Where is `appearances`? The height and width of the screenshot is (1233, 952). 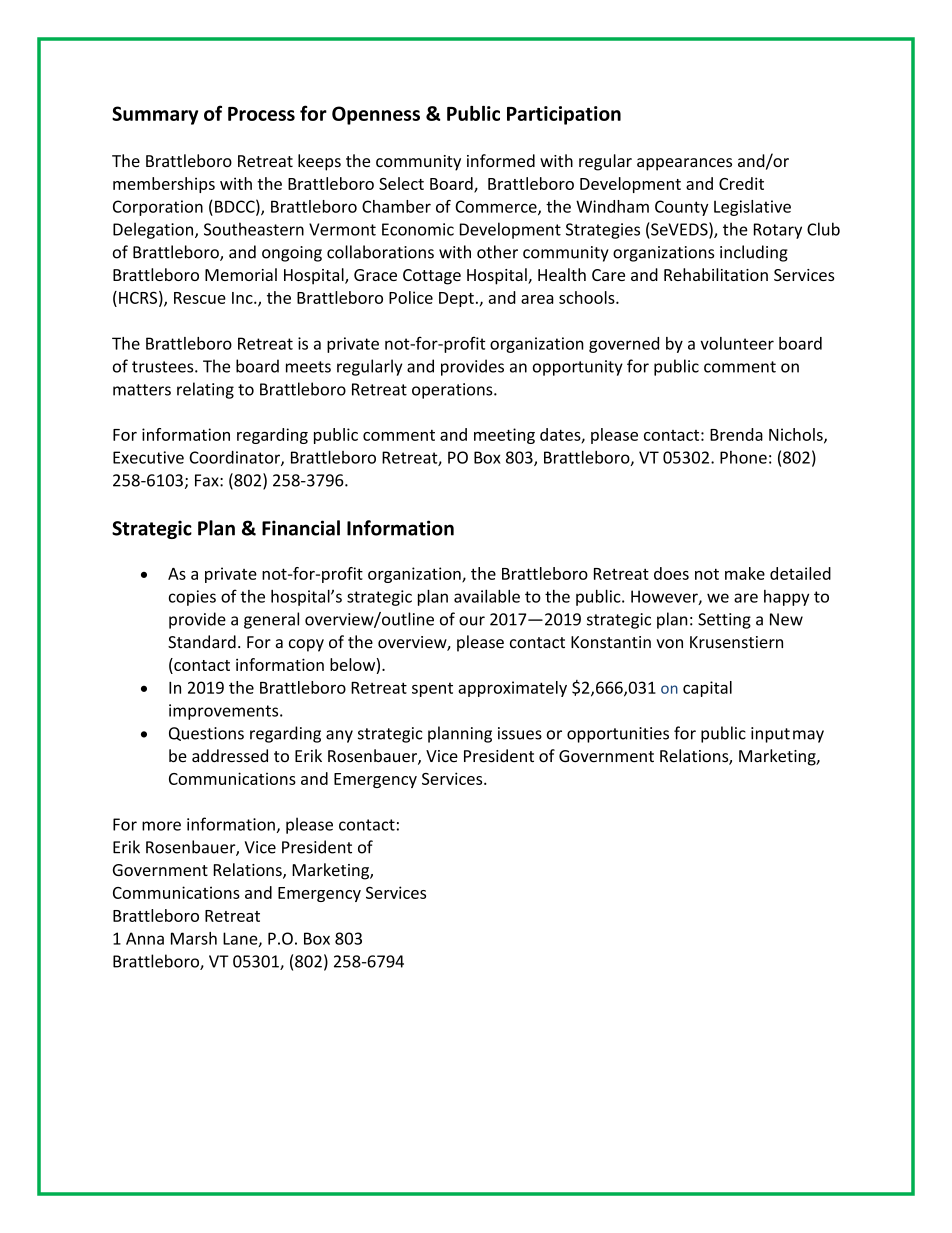 appearances is located at coordinates (684, 164).
